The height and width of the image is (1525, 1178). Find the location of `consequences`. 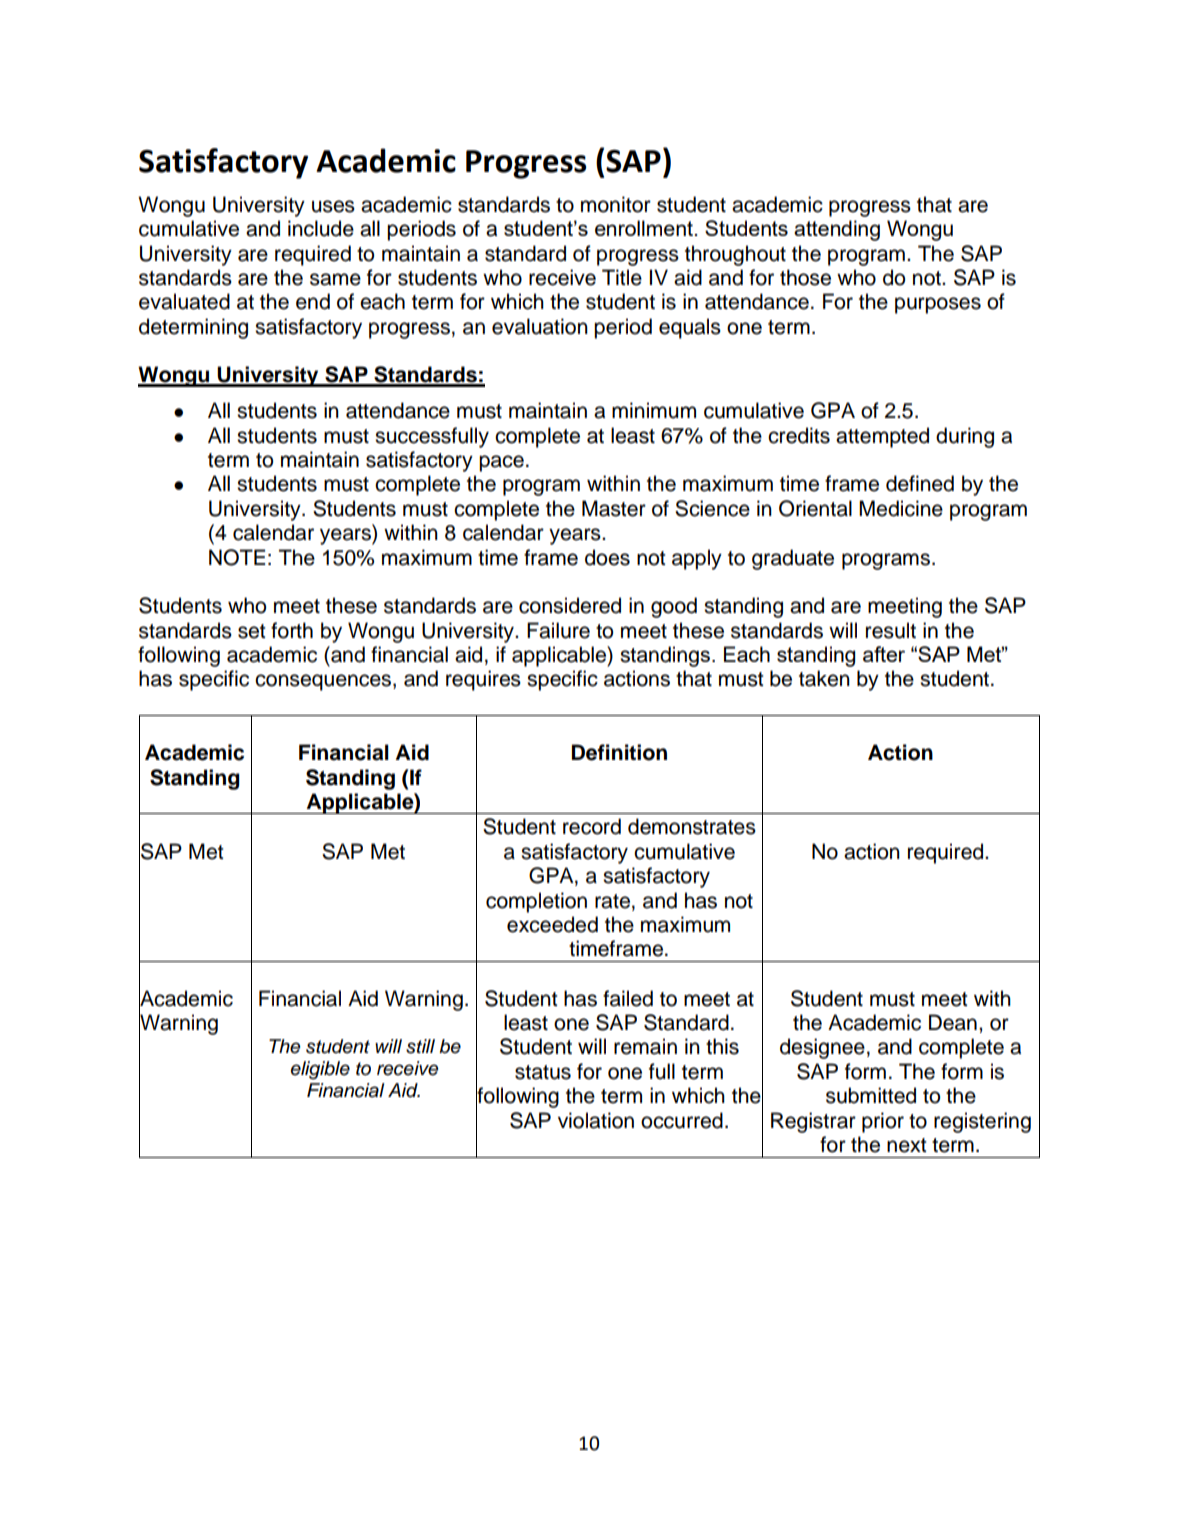

consequences is located at coordinates (323, 682).
